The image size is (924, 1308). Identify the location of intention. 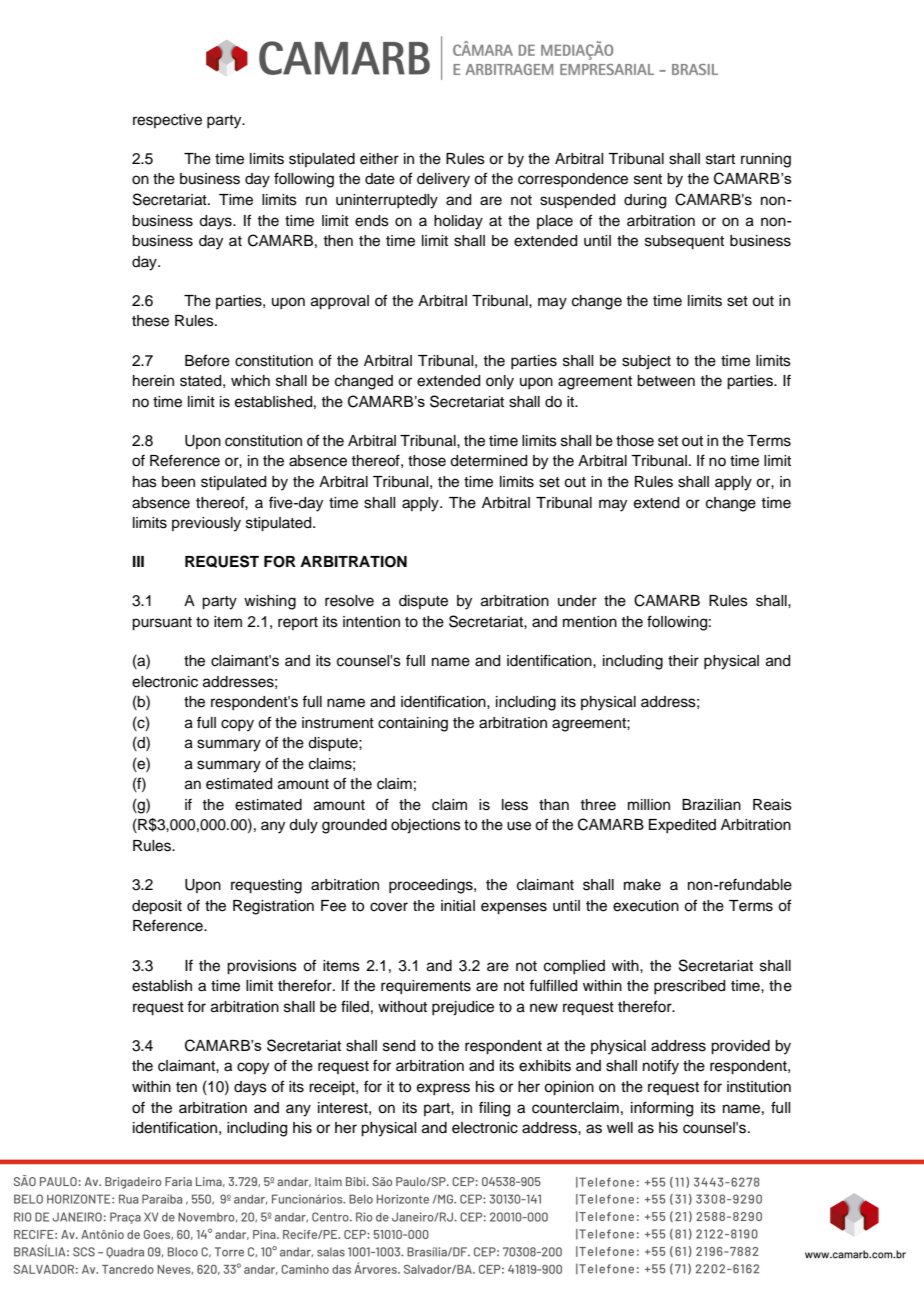
(371, 622).
